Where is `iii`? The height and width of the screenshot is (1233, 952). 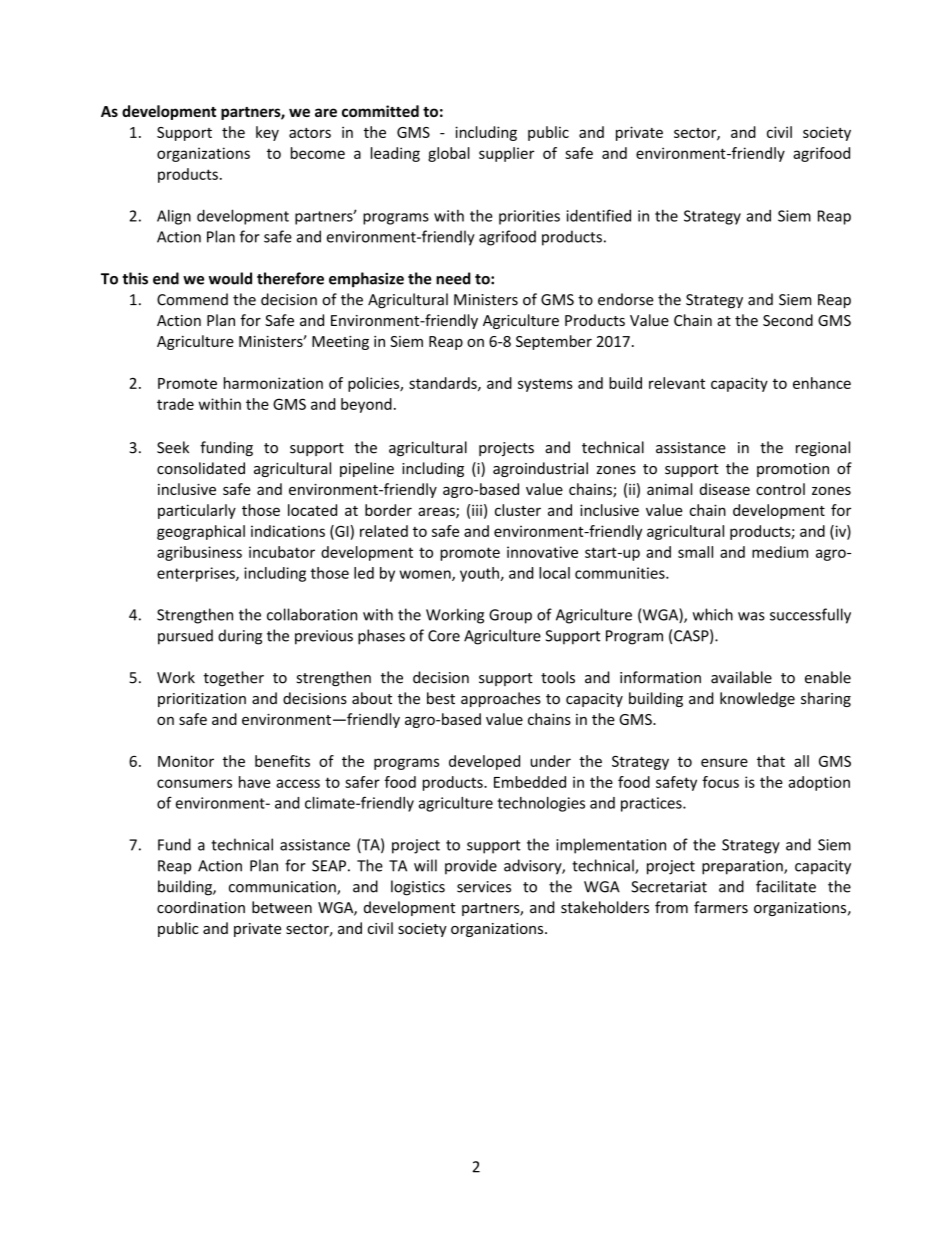 iii is located at coordinates (477, 510).
